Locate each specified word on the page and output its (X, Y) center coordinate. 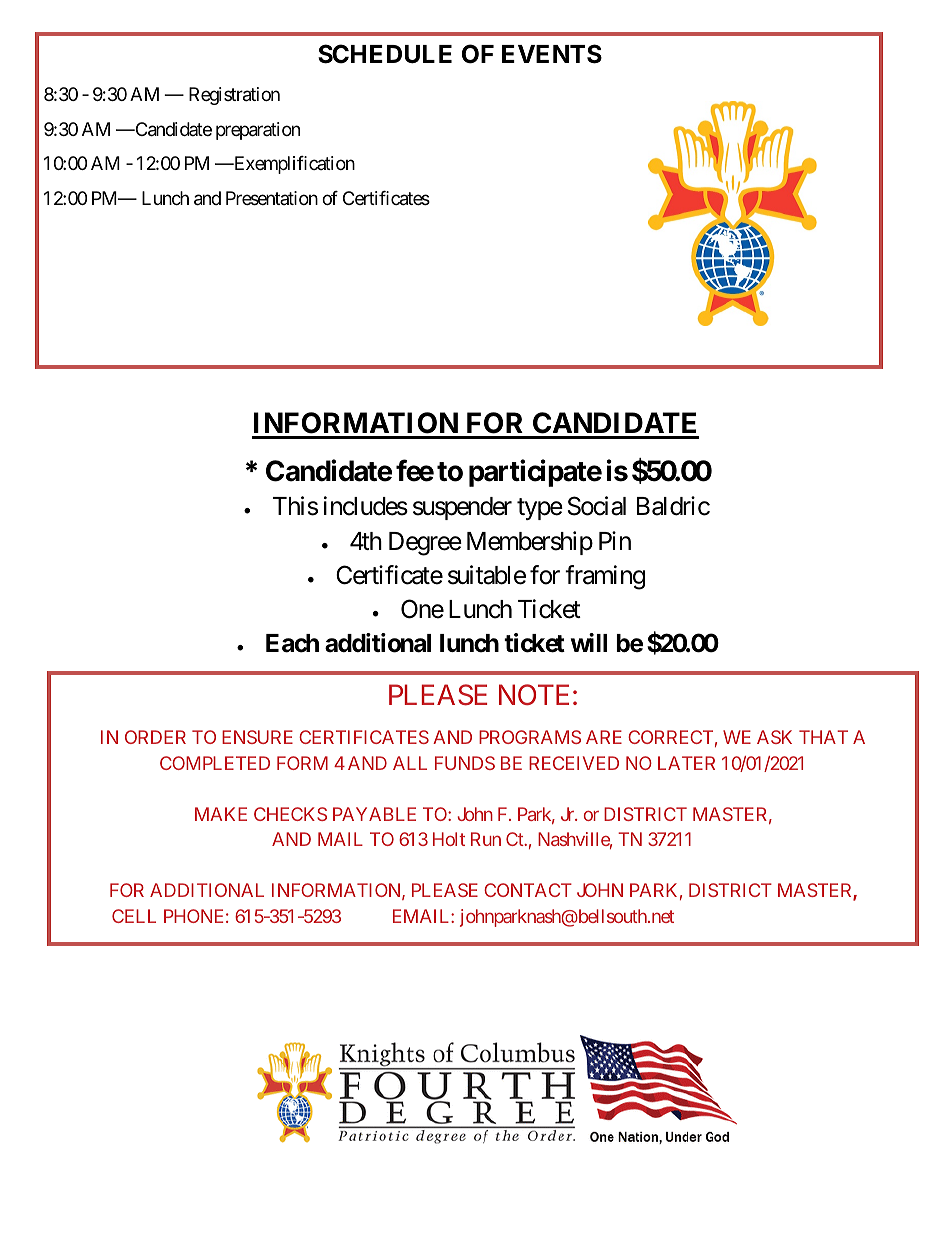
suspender (462, 508)
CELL (134, 916)
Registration (234, 96)
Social (597, 506)
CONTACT (528, 890)
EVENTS (552, 54)
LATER (686, 763)
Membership (530, 543)
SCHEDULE (385, 54)
